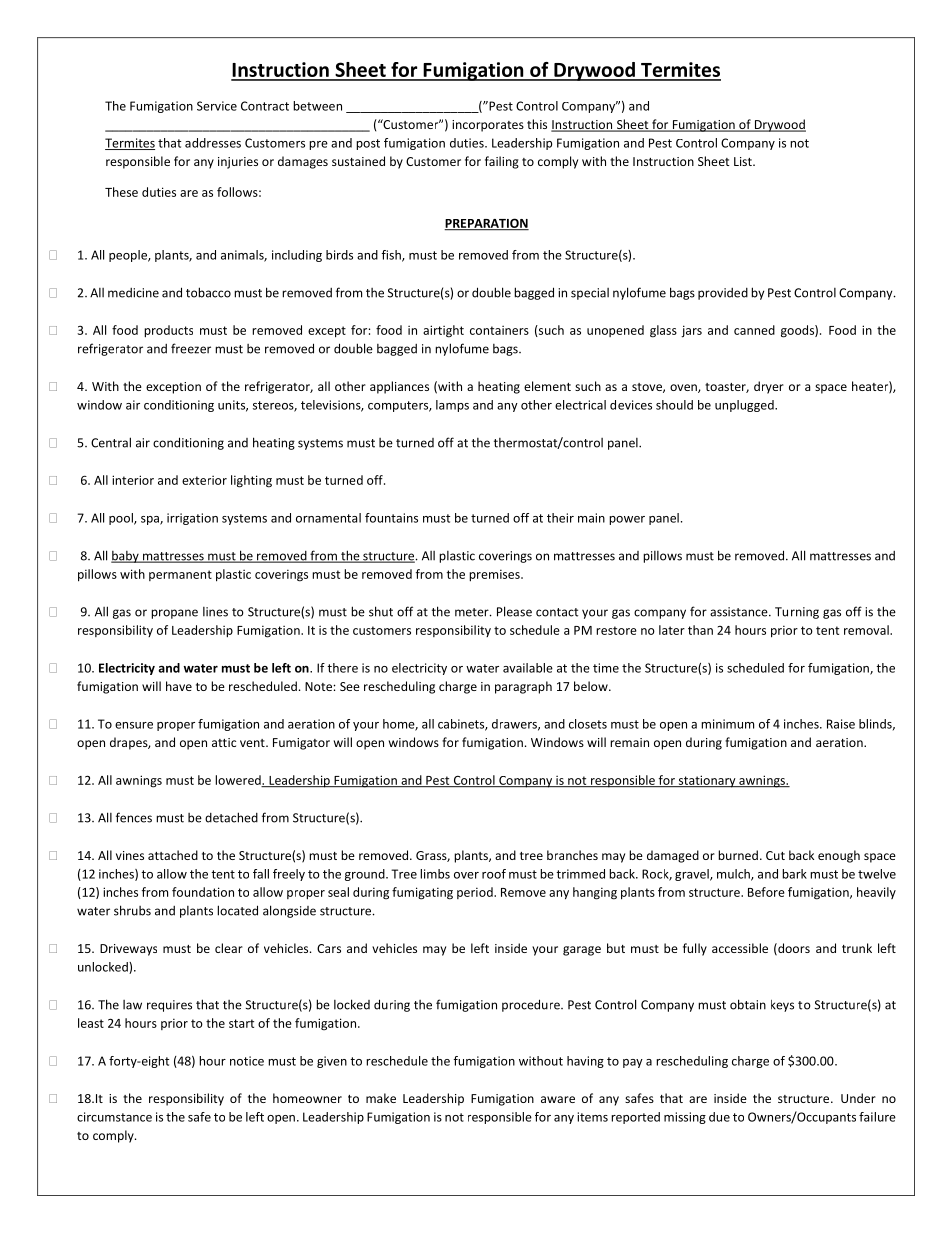 This page has height=1233, width=952. Describe the element at coordinates (452, 406) in the page. I see `lamps` at that location.
